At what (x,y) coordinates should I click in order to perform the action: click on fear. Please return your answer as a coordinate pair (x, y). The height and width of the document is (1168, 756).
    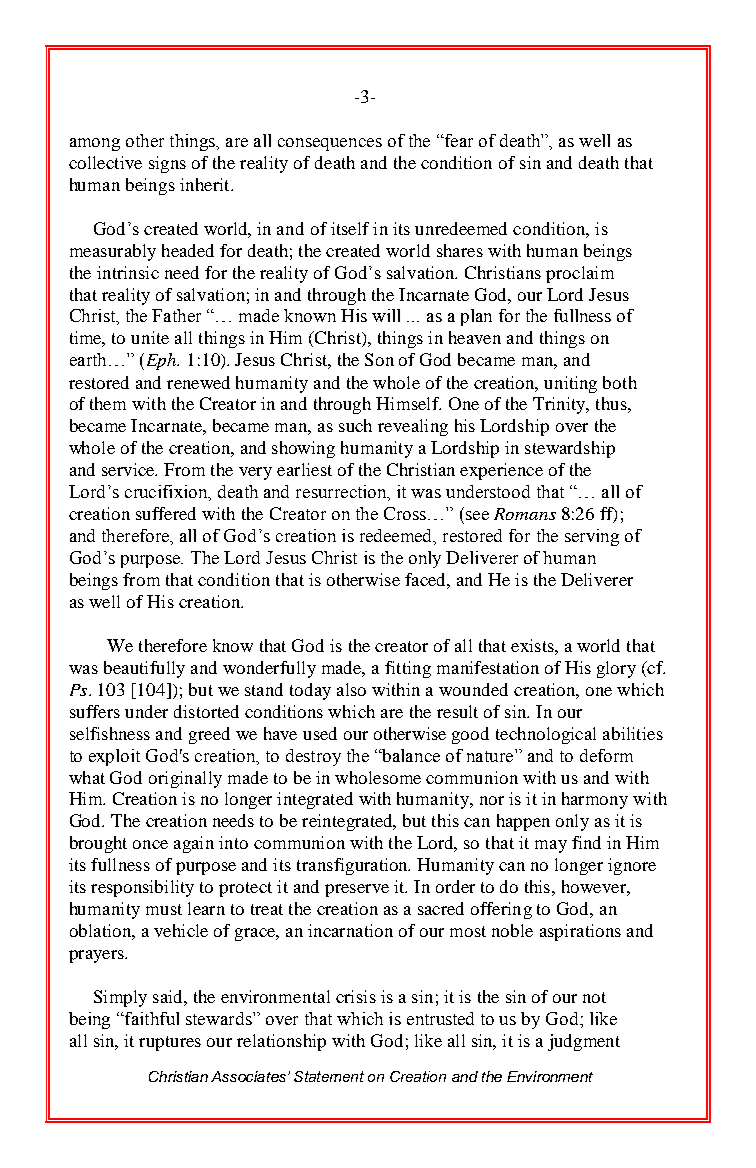
    Looking at the image, I should click on (458, 140).
